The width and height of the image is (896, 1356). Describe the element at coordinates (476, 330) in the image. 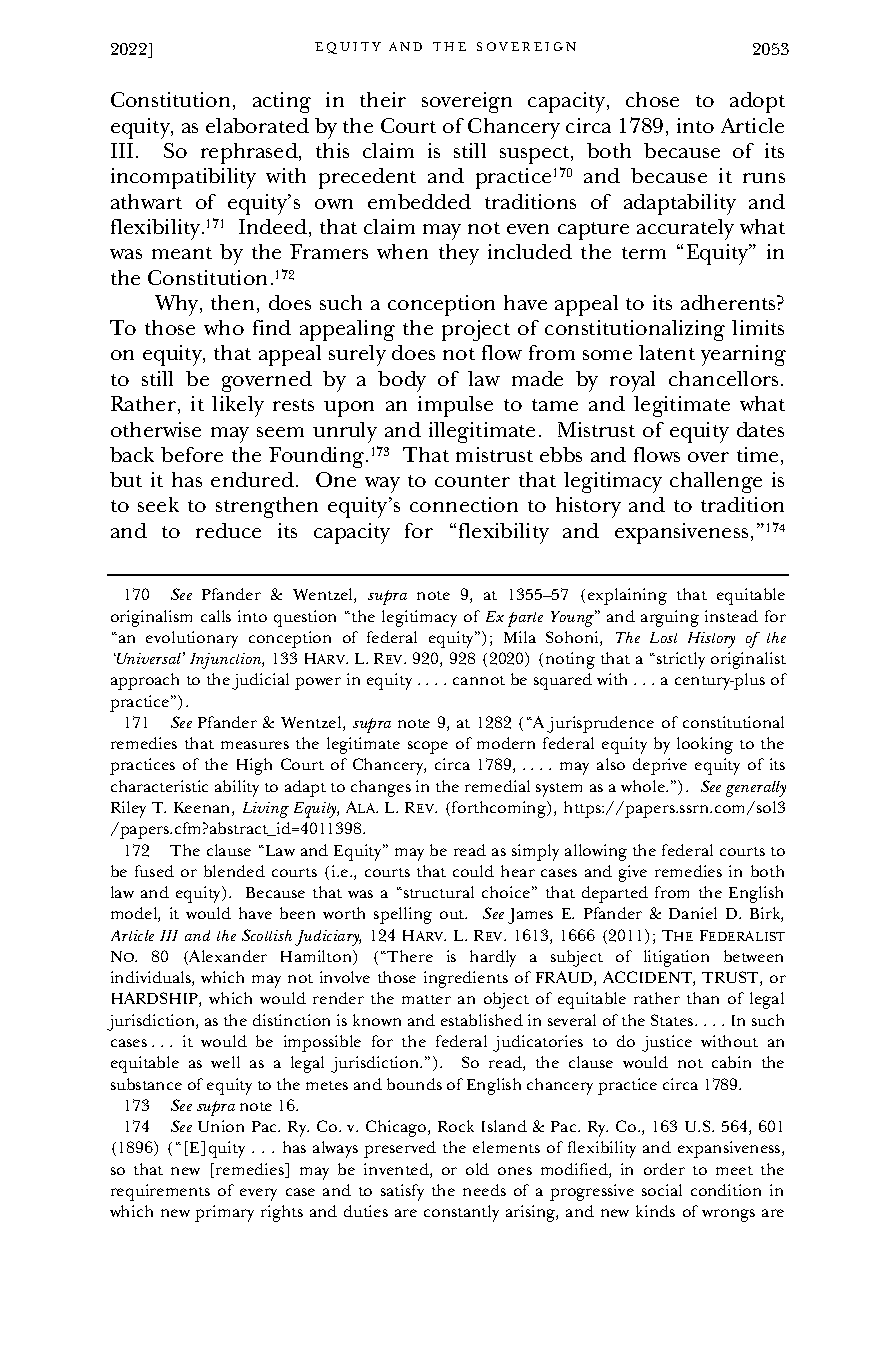

I see `project` at that location.
